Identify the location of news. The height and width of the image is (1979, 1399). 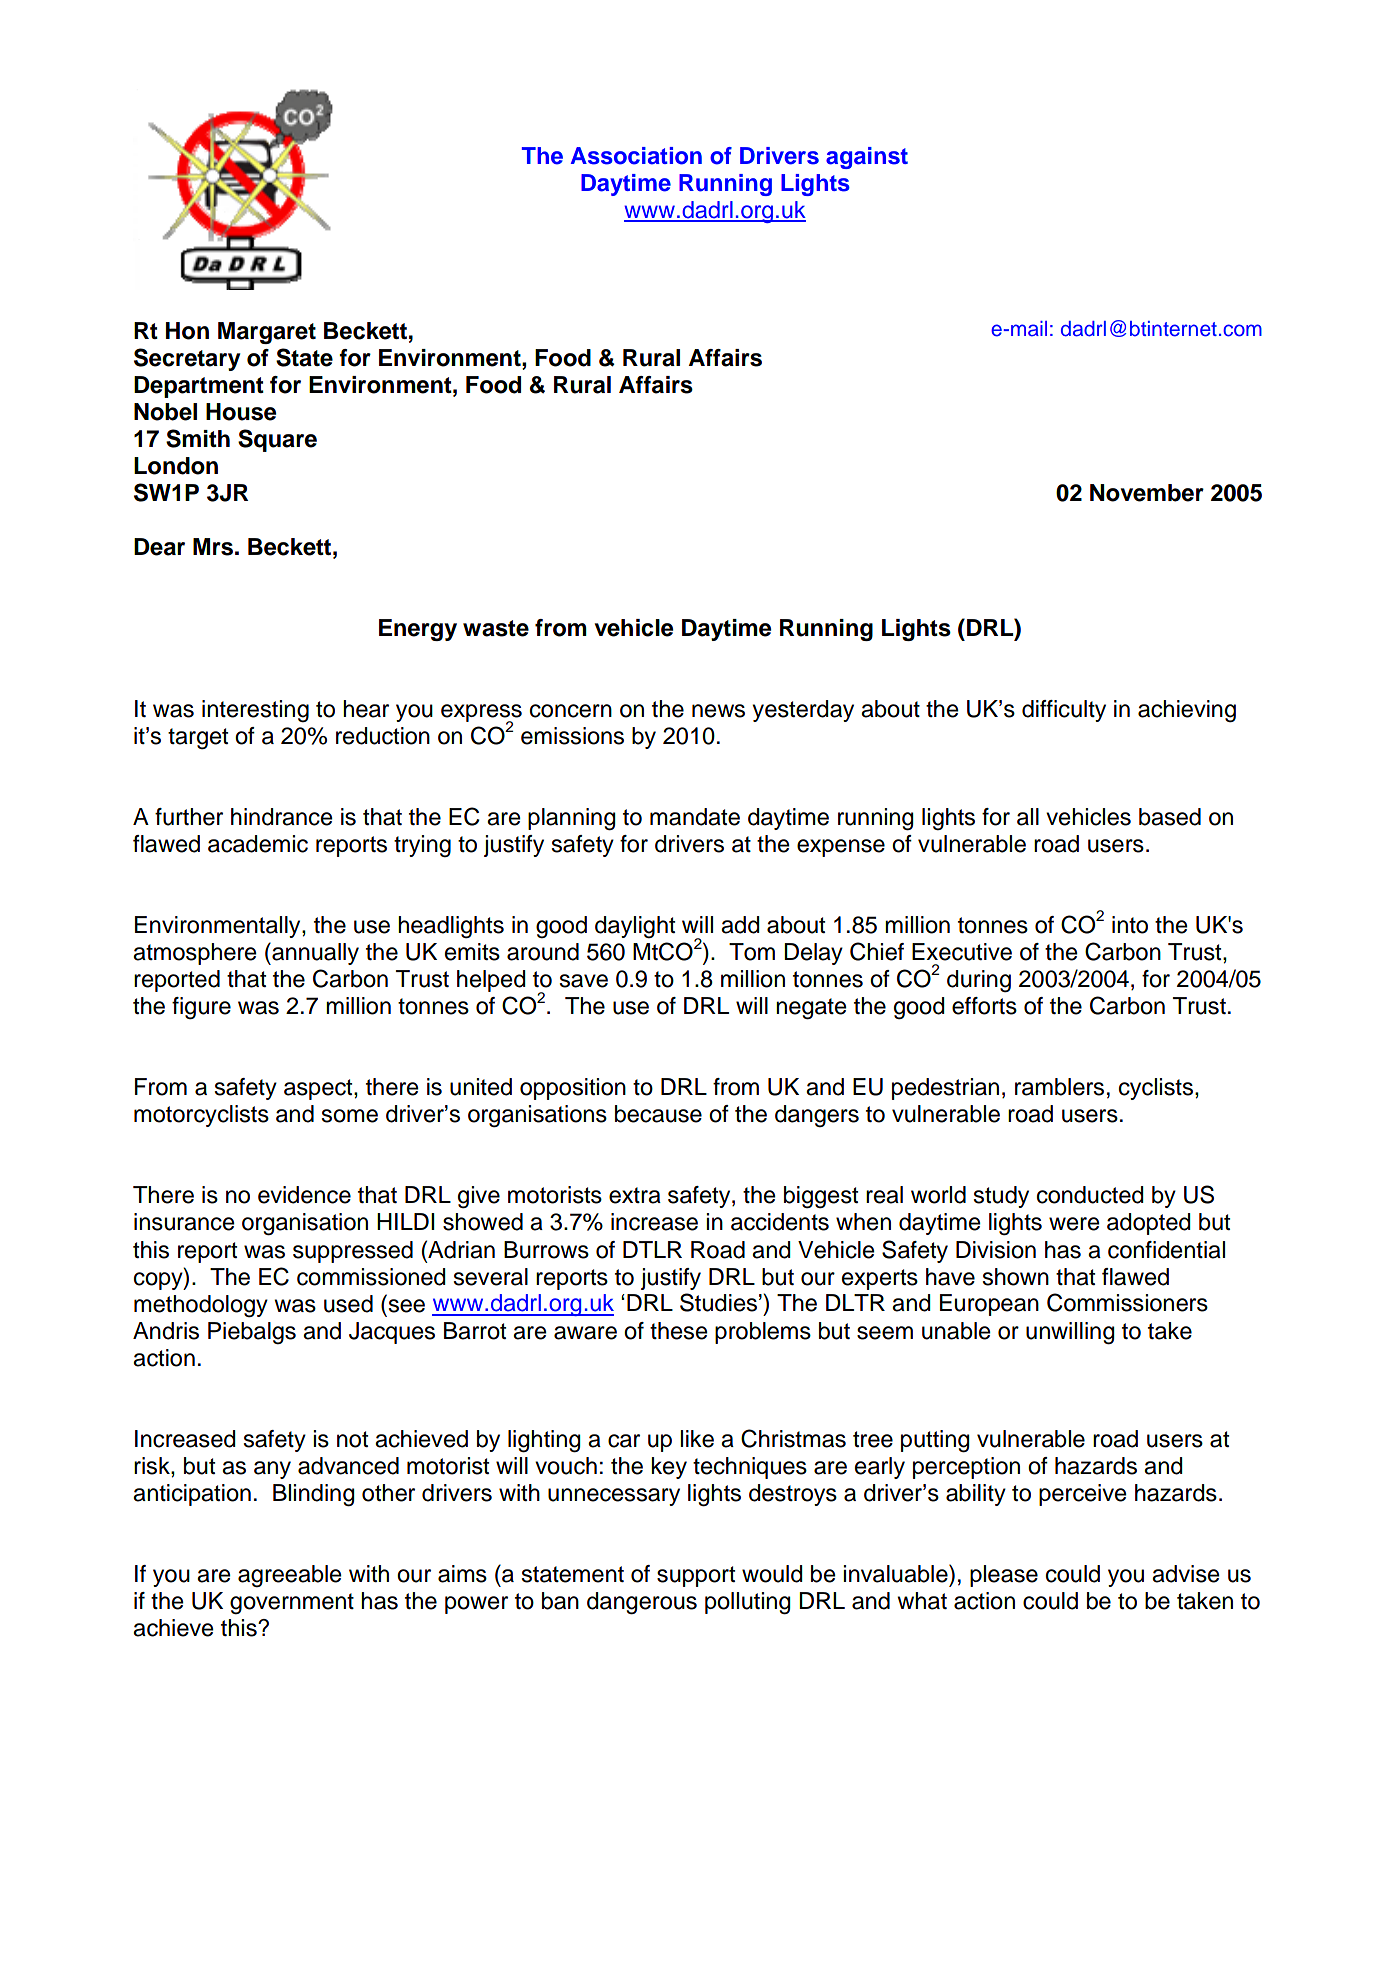
(718, 711).
